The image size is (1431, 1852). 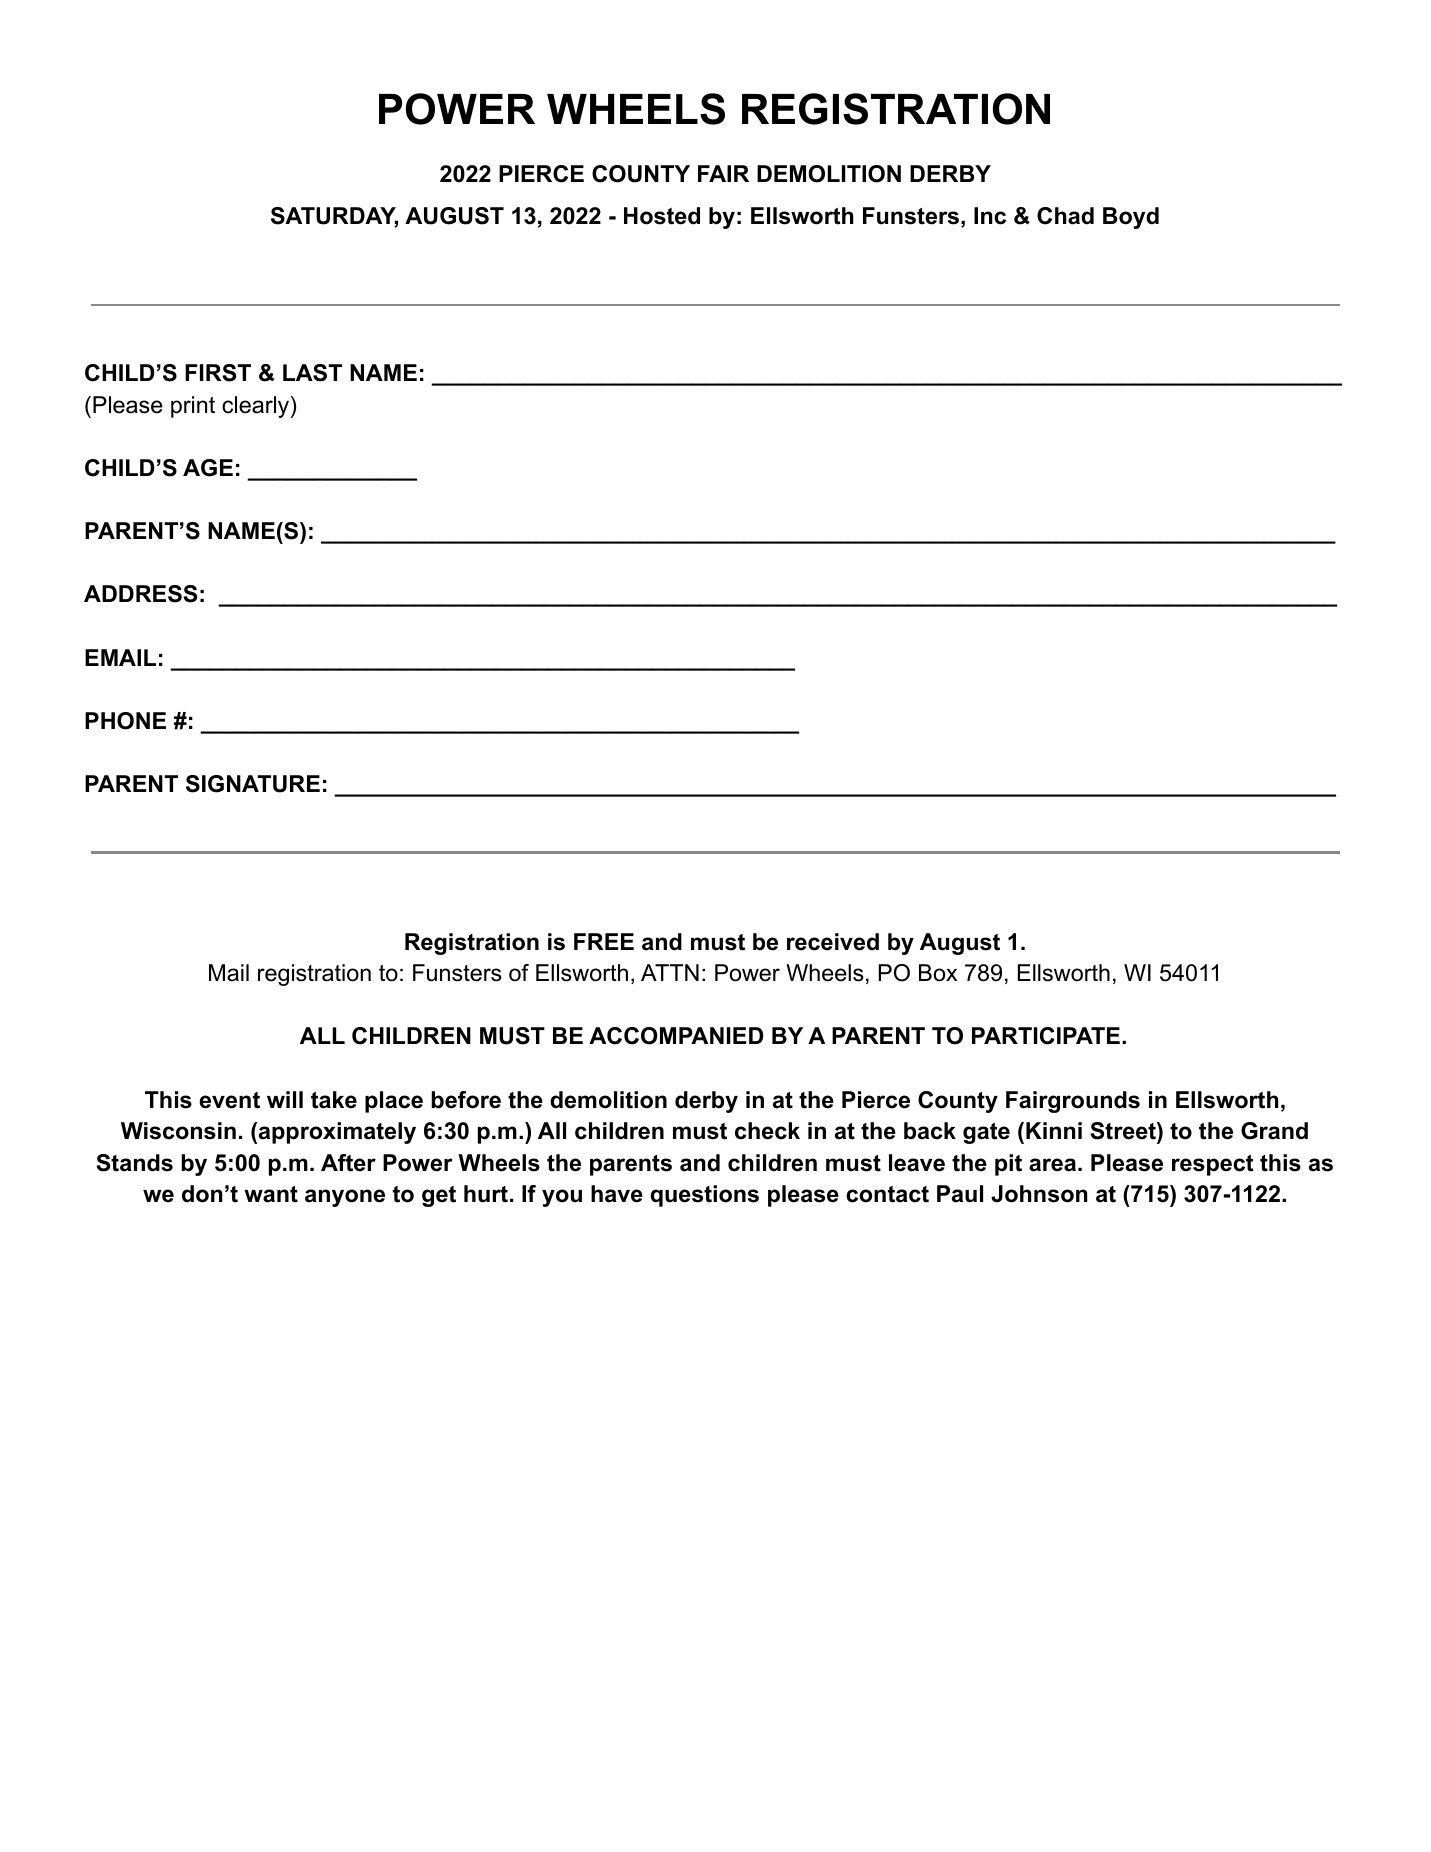 I want to click on Hosted, so click(x=662, y=216).
